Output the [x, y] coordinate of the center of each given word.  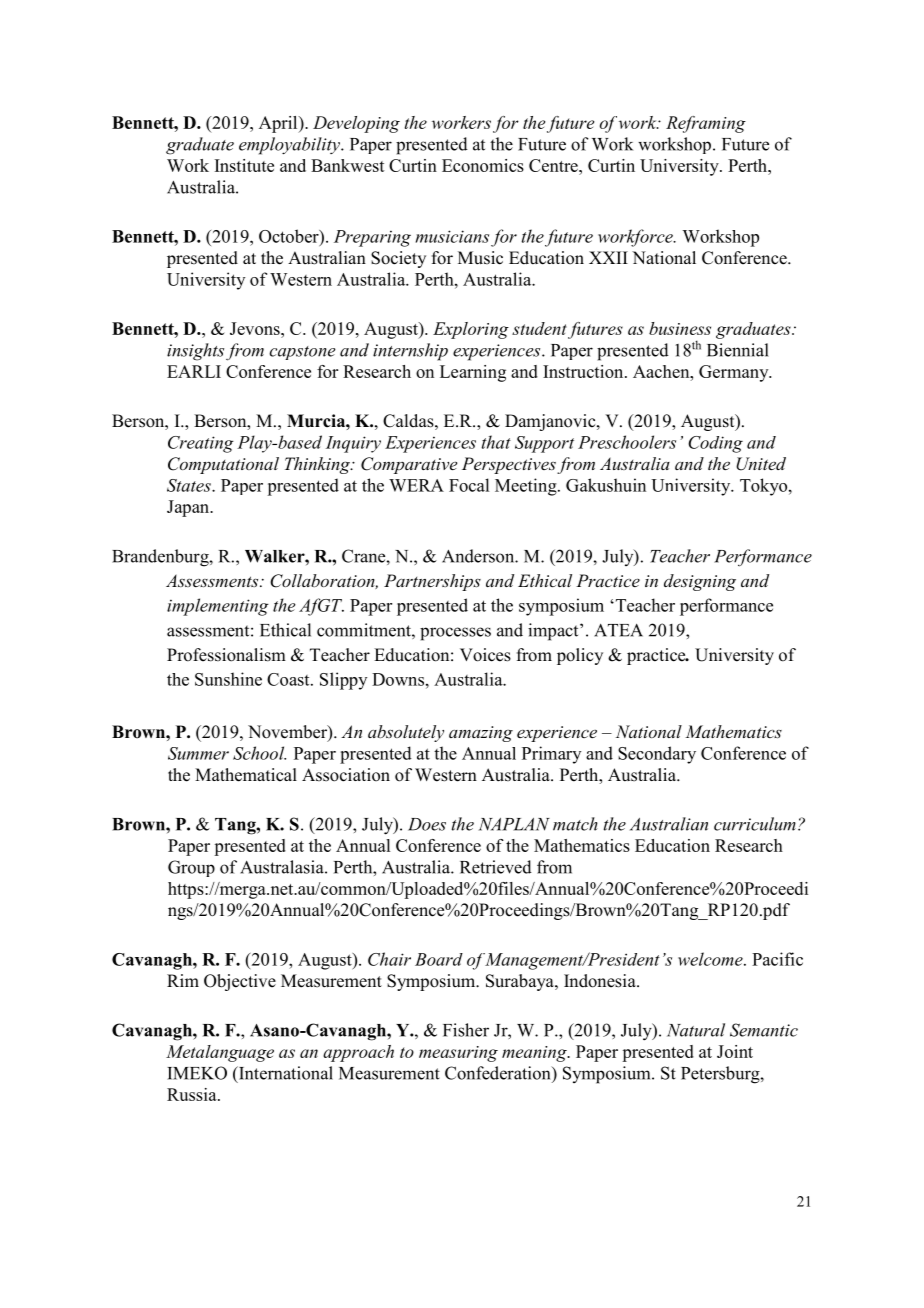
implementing [218, 607]
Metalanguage [220, 1053]
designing [700, 582]
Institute [244, 165]
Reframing [706, 124]
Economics [483, 165]
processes [455, 634]
